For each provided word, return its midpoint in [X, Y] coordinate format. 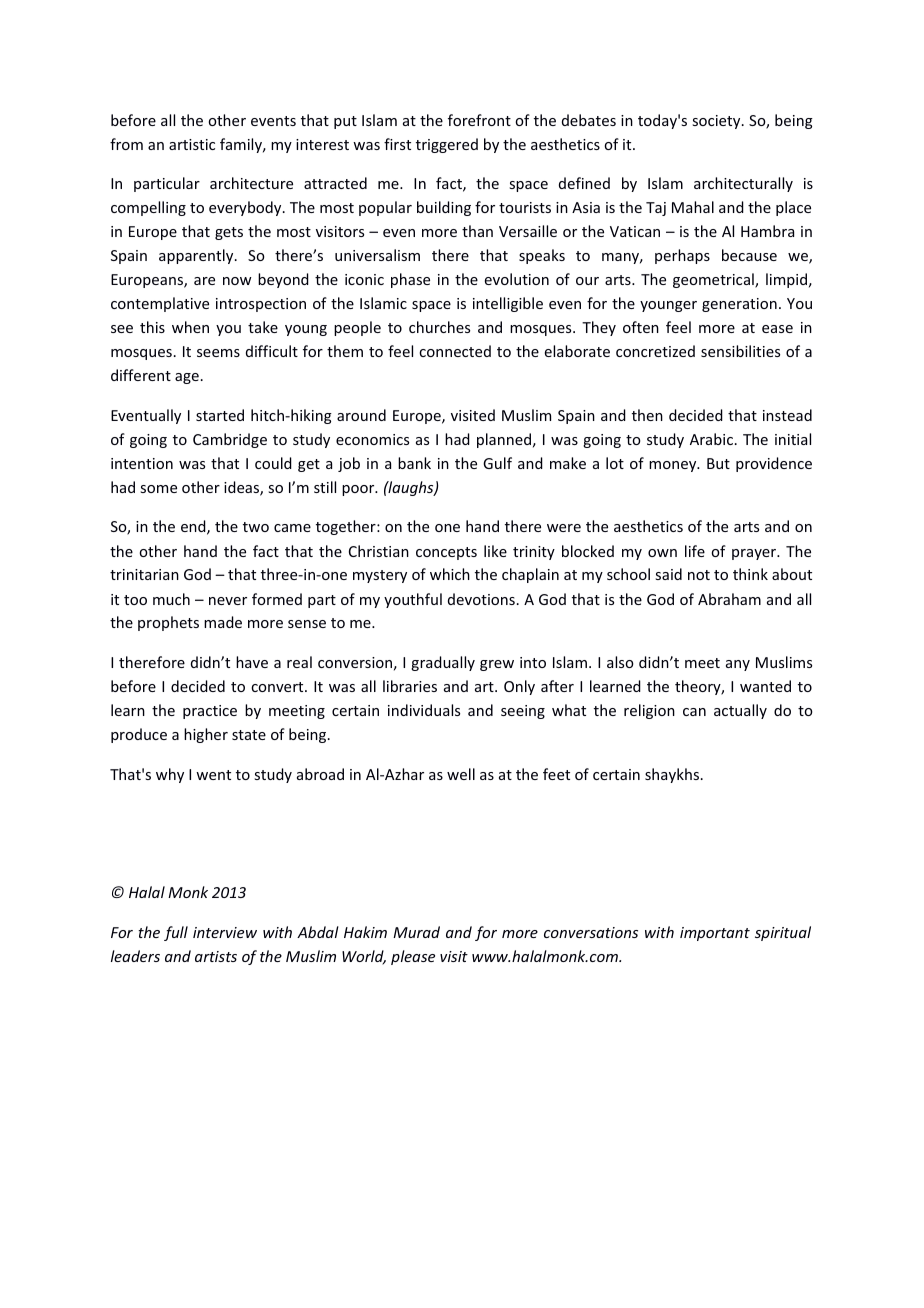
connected [455, 351]
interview [225, 932]
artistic [192, 144]
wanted [765, 686]
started [220, 415]
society [717, 122]
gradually [443, 663]
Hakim [365, 932]
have [252, 662]
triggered [447, 145]
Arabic [711, 439]
